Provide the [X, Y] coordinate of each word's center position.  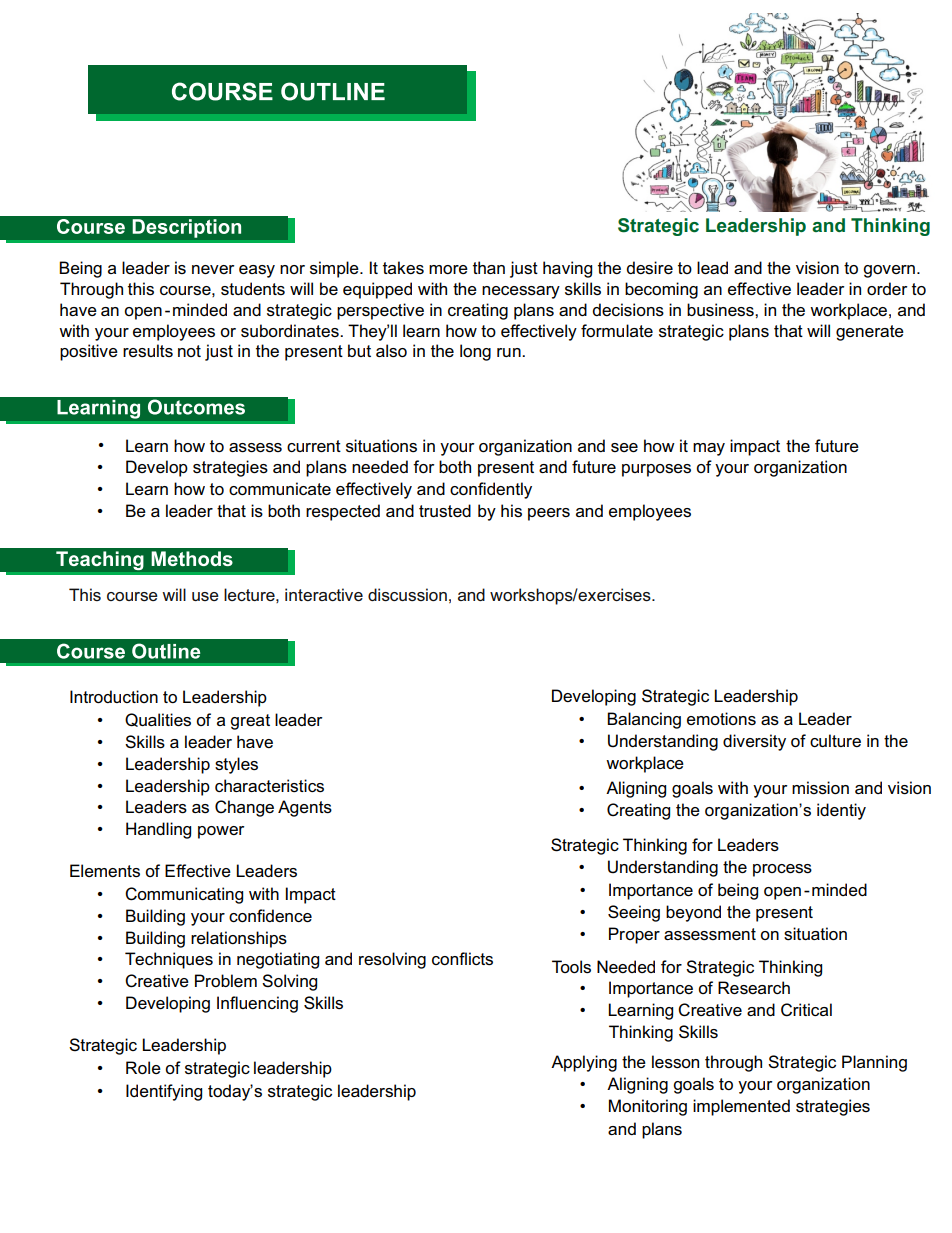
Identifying [164, 1092]
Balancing [644, 720]
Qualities [158, 720]
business [721, 309]
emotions [721, 718]
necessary [521, 292]
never [213, 269]
